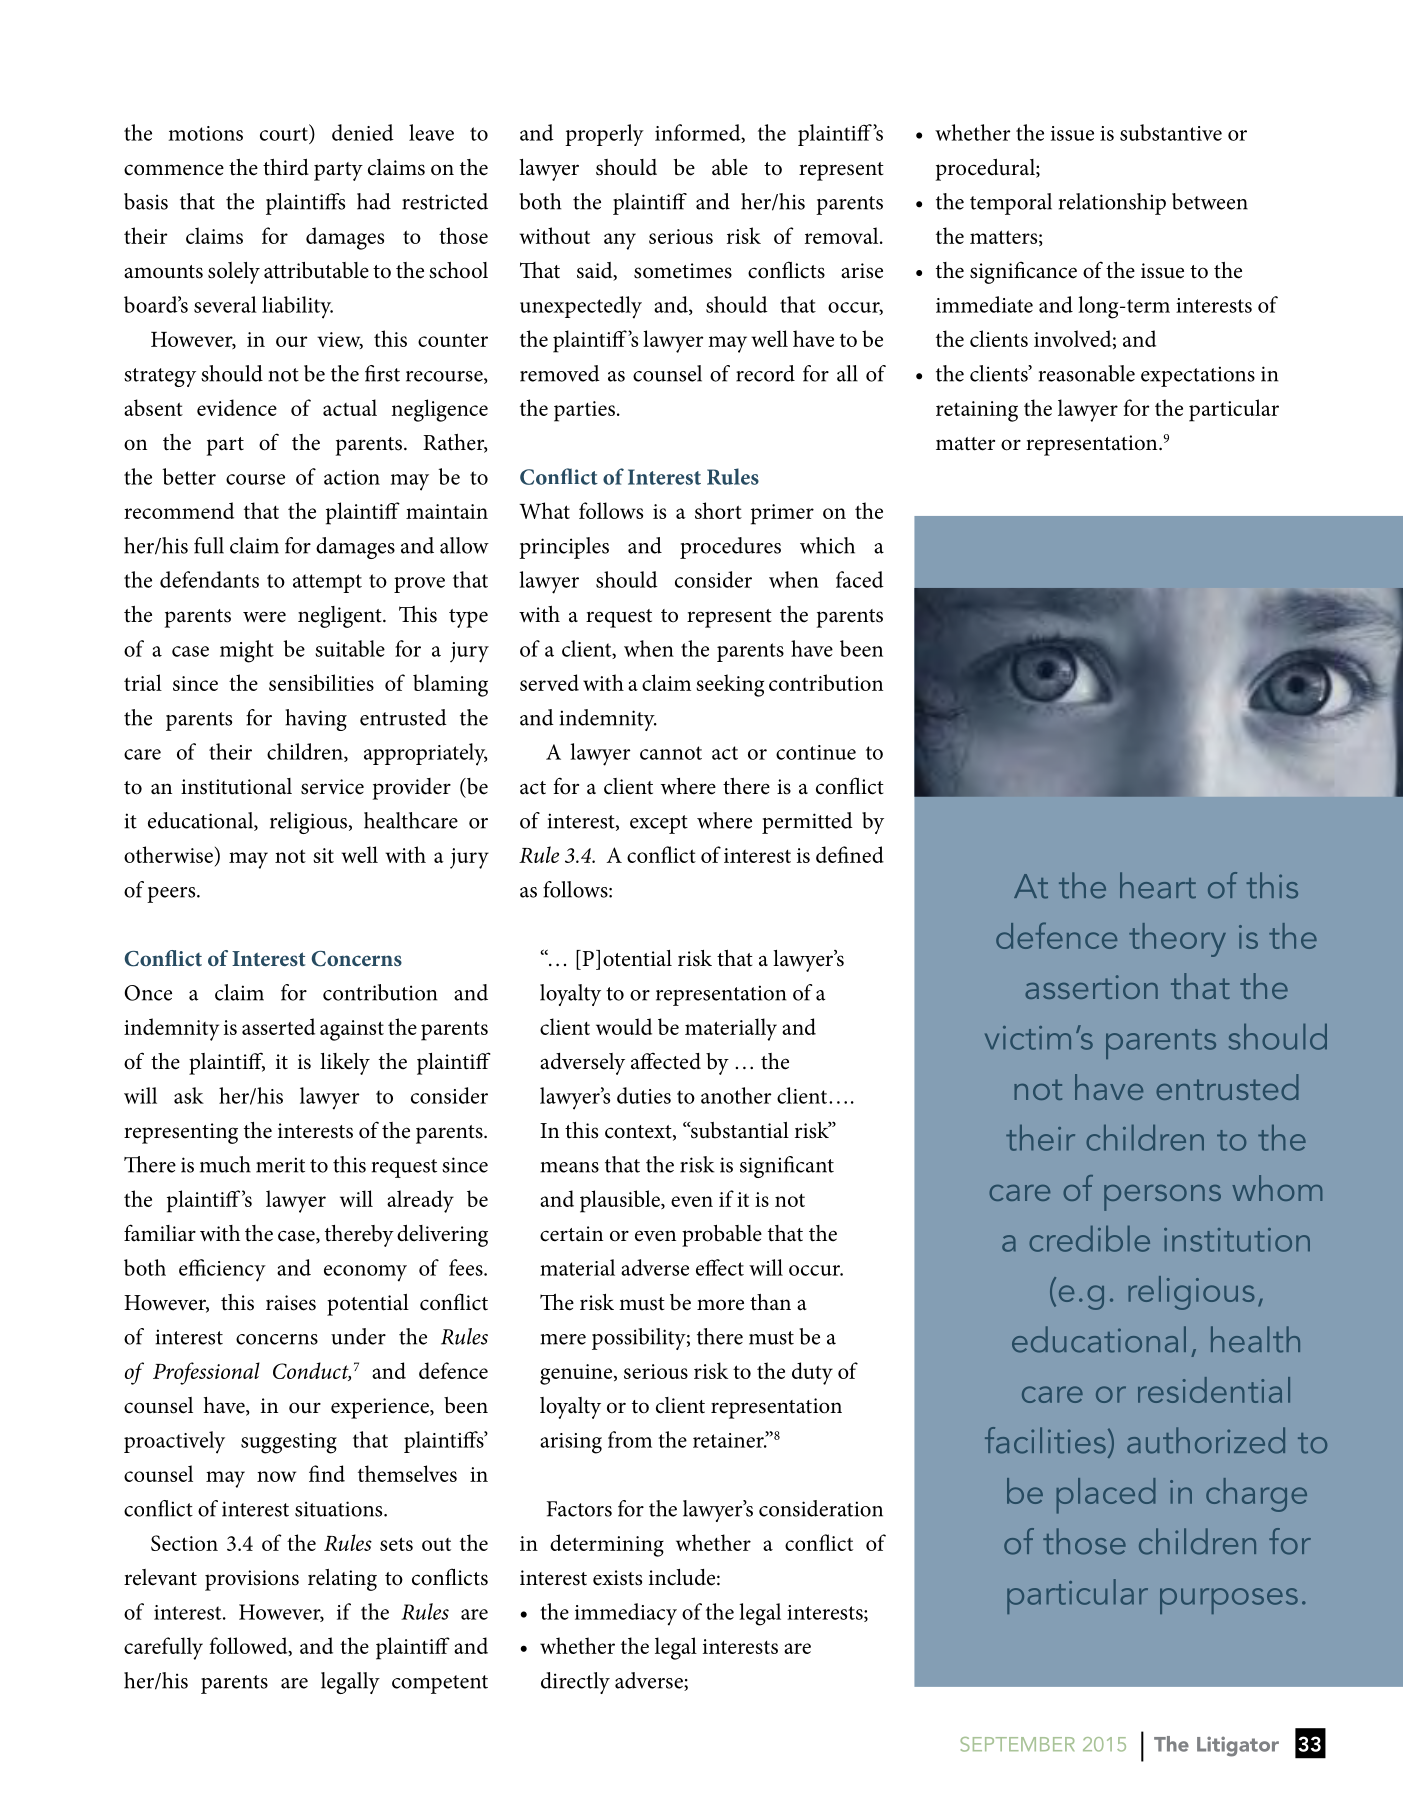  What do you see at coordinates (278, 1026) in the screenshot?
I see `asserted` at bounding box center [278, 1026].
